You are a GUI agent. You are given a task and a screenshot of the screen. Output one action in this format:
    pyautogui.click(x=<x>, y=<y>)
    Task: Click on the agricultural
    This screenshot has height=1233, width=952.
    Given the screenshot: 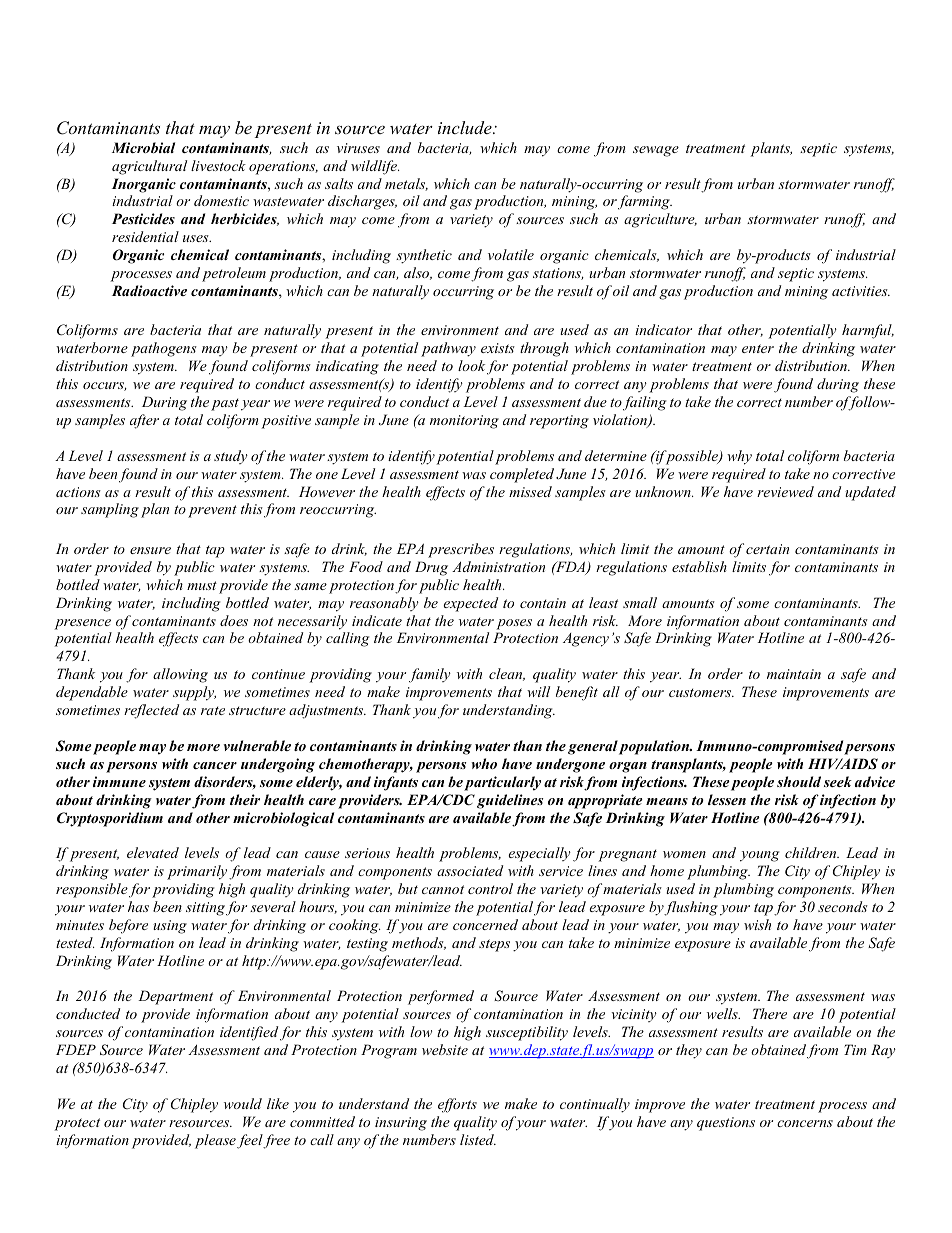 What is the action you would take?
    pyautogui.click(x=149, y=167)
